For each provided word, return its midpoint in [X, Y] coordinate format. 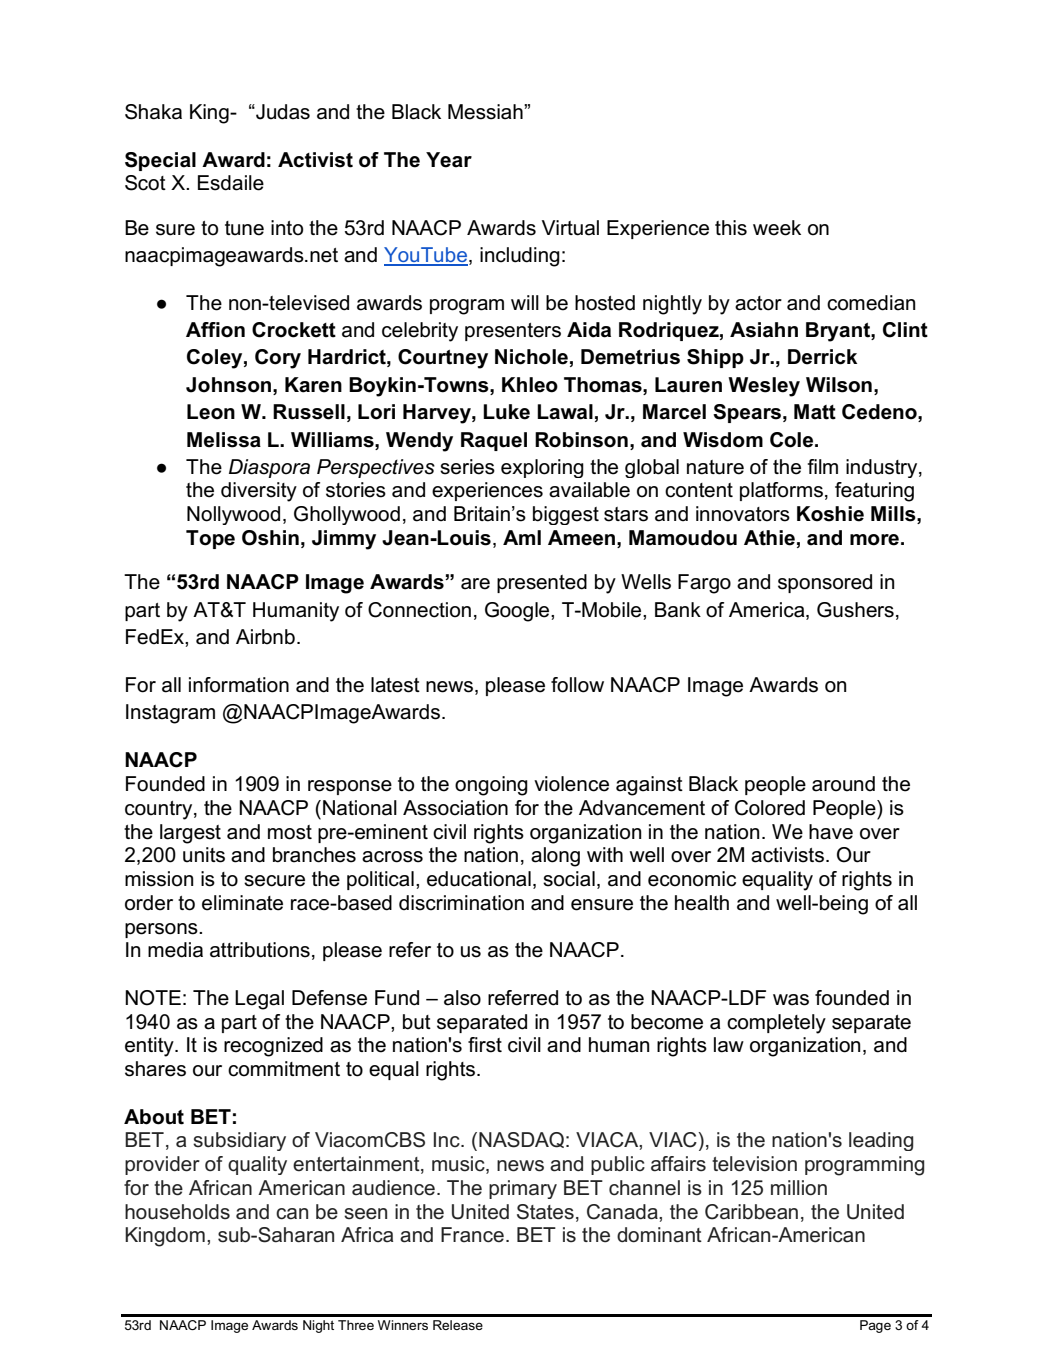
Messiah [486, 112]
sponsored [825, 583]
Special [160, 161]
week [777, 228]
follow [577, 685]
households [177, 1212]
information [239, 685]
